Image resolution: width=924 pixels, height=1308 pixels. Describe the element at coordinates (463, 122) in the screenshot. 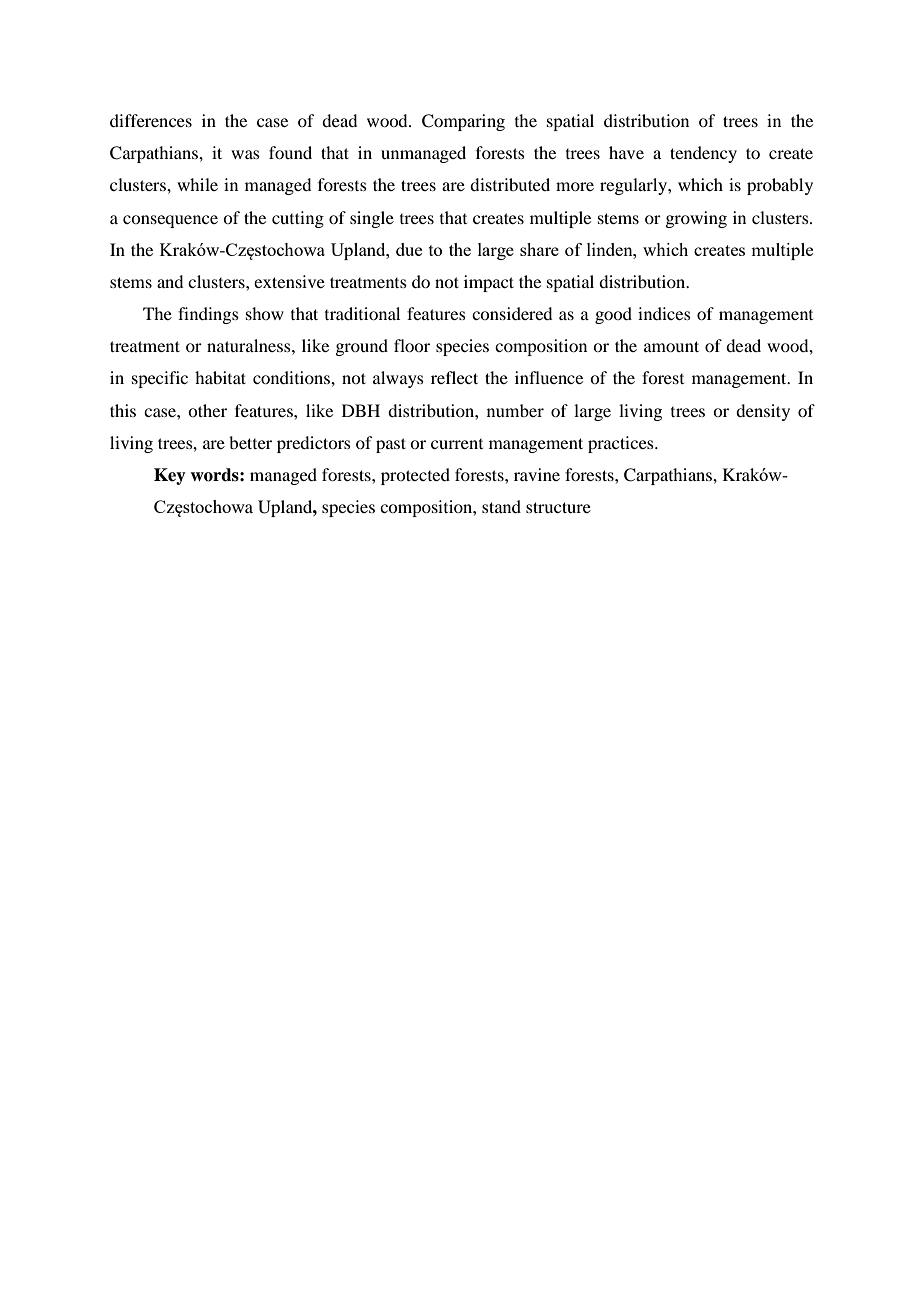

I see `Comparing` at that location.
